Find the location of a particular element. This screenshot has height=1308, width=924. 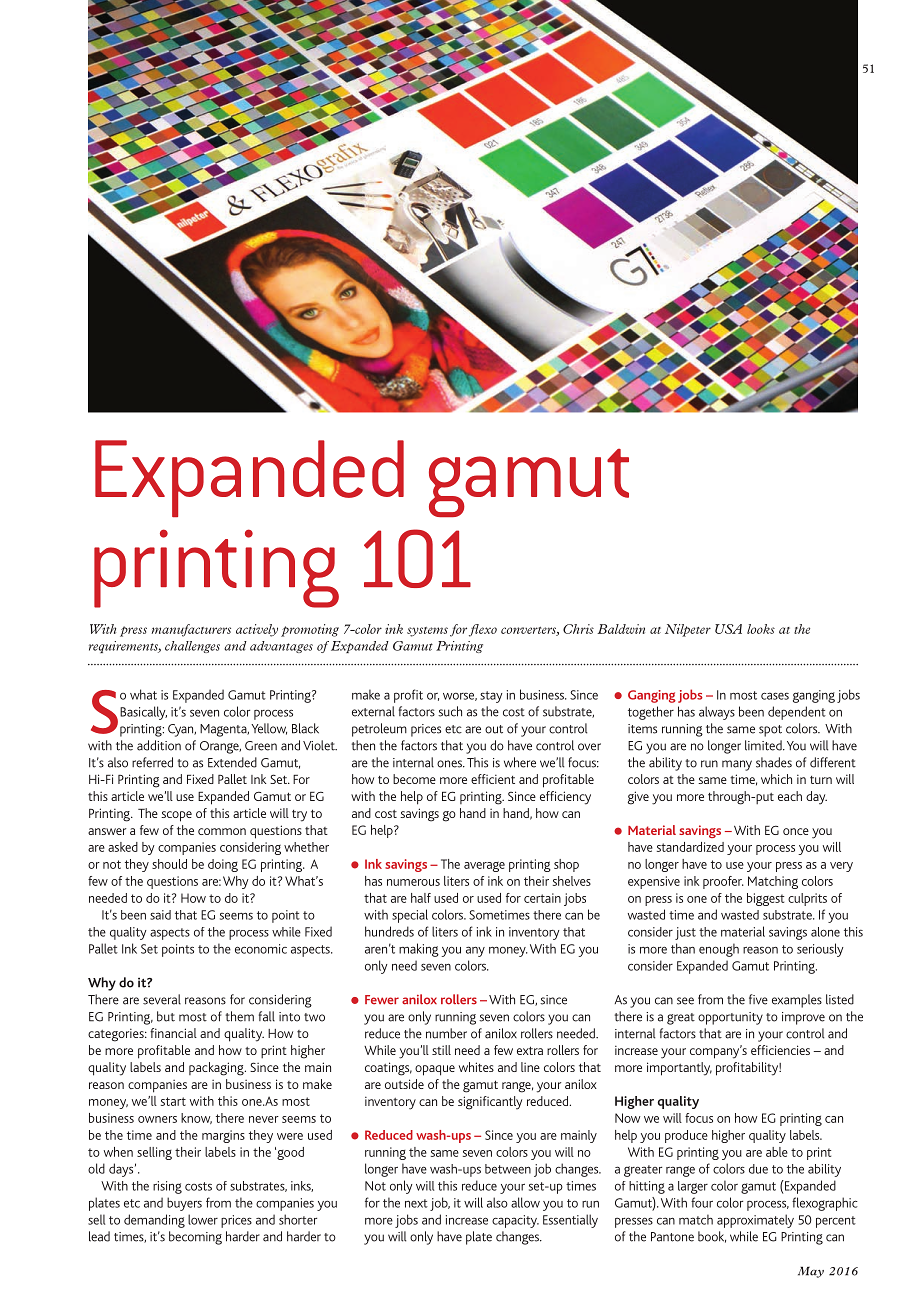

challenges is located at coordinates (192, 647).
